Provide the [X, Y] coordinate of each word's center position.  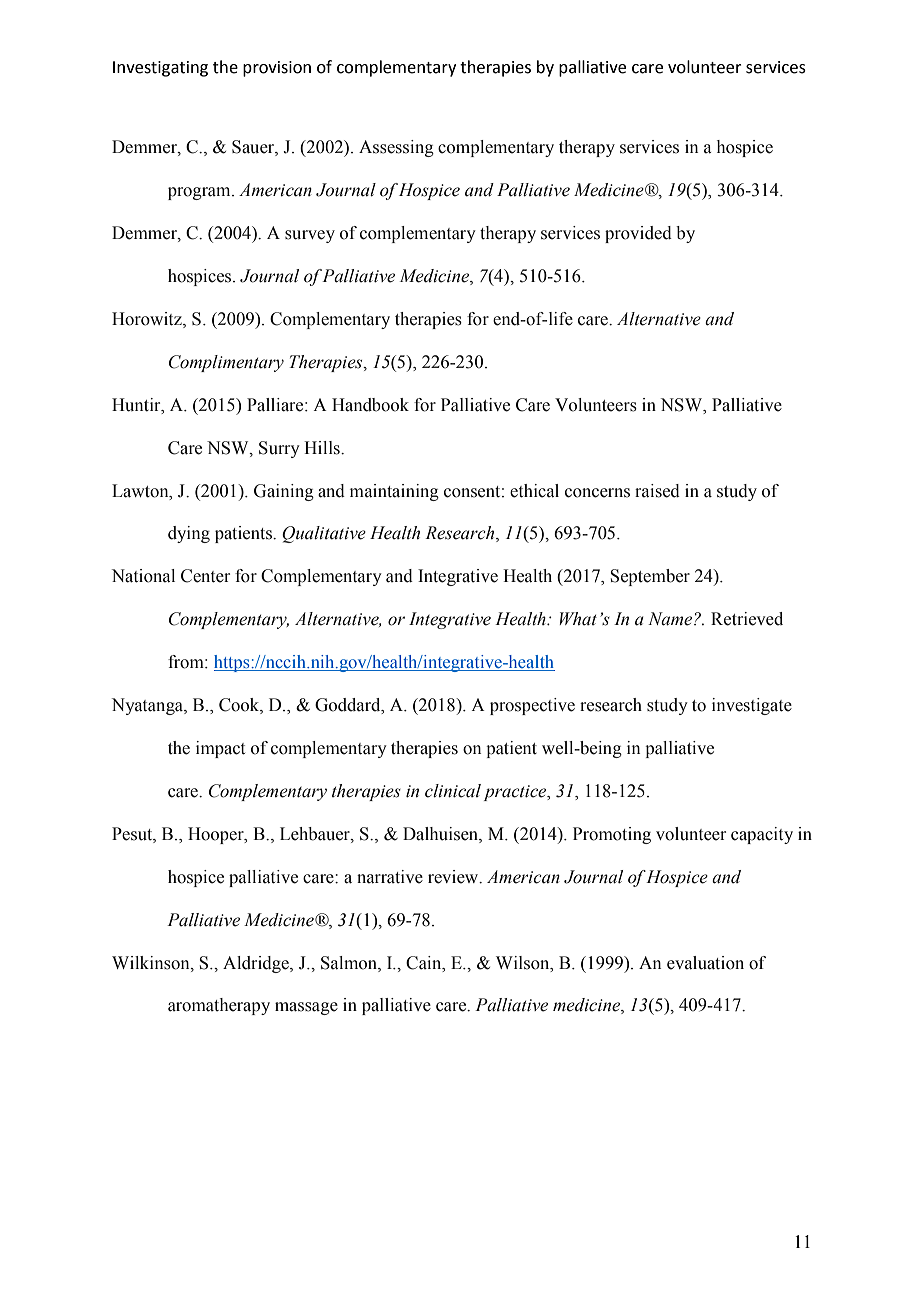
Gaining [284, 492]
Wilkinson [152, 963]
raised [657, 491]
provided [638, 234]
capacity [762, 835]
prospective [532, 706]
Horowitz [148, 320]
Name [671, 619]
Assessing [396, 148]
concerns [597, 493]
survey [310, 236]
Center [205, 576]
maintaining [394, 492]
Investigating [160, 69]
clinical [453, 791]
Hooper [217, 835]
